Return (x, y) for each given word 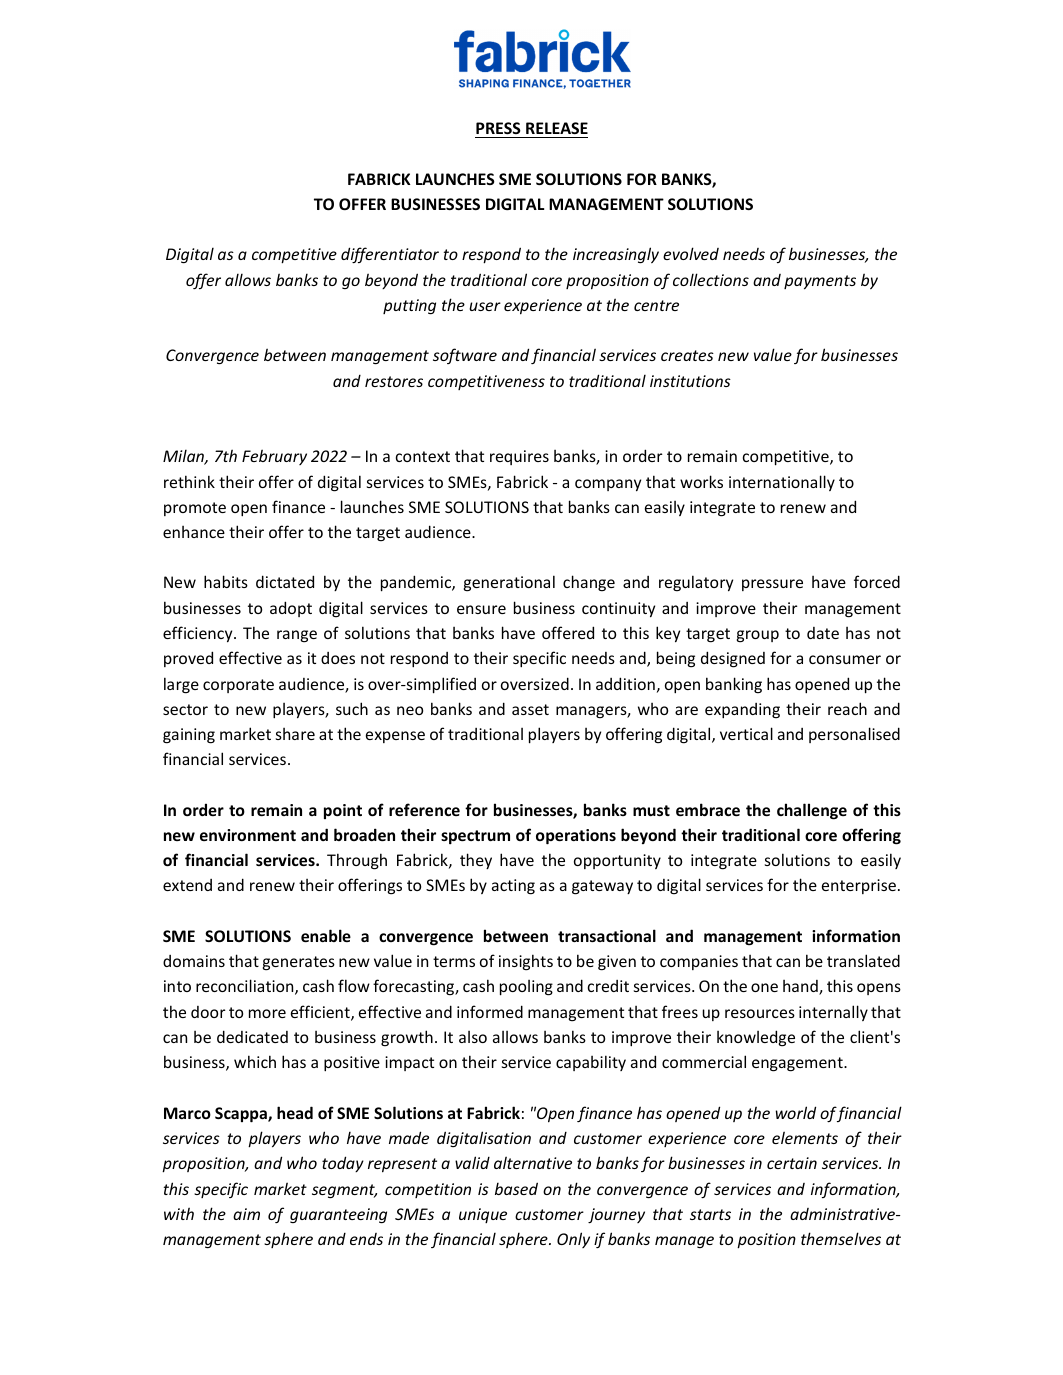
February (274, 457)
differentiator (390, 255)
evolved (691, 253)
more (267, 1013)
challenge (812, 811)
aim (246, 1214)
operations (576, 837)
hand (801, 987)
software (465, 356)
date (823, 633)
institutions (690, 381)
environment (248, 835)
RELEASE (557, 128)
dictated (285, 581)
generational (509, 583)
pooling (526, 988)
